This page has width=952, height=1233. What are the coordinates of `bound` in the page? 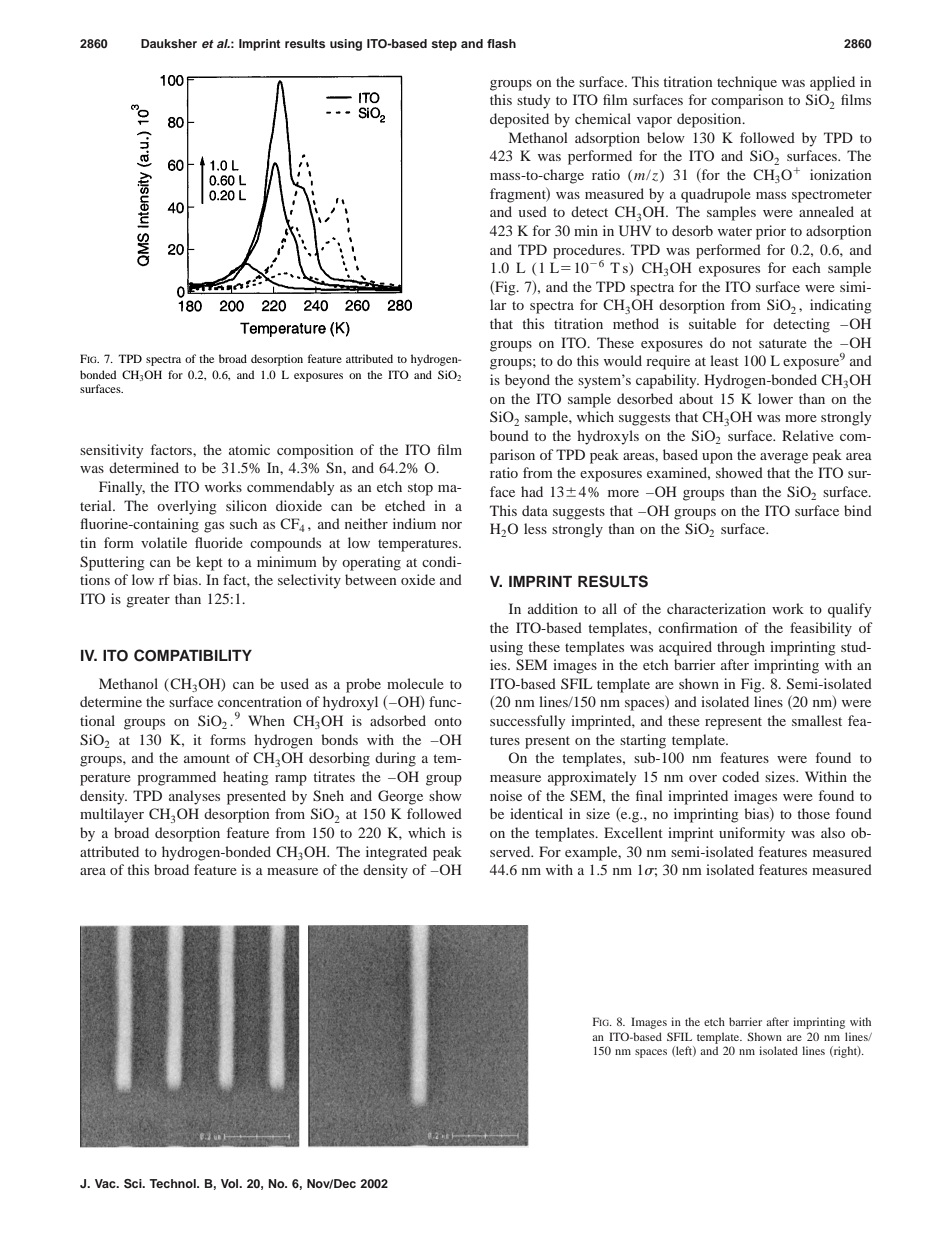 It's located at (509, 435).
